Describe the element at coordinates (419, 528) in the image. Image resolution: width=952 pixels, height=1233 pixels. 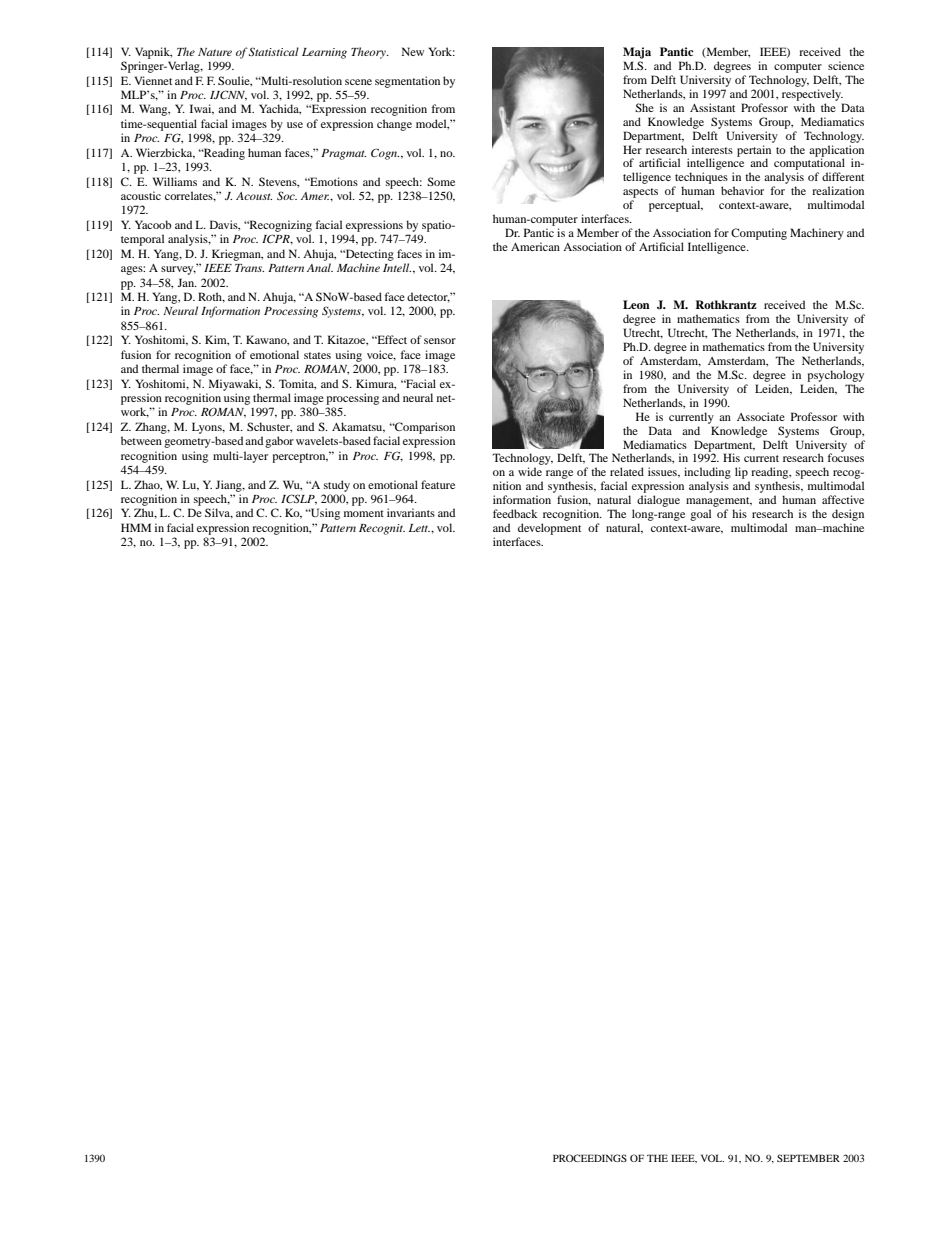
I see `Lett` at that location.
